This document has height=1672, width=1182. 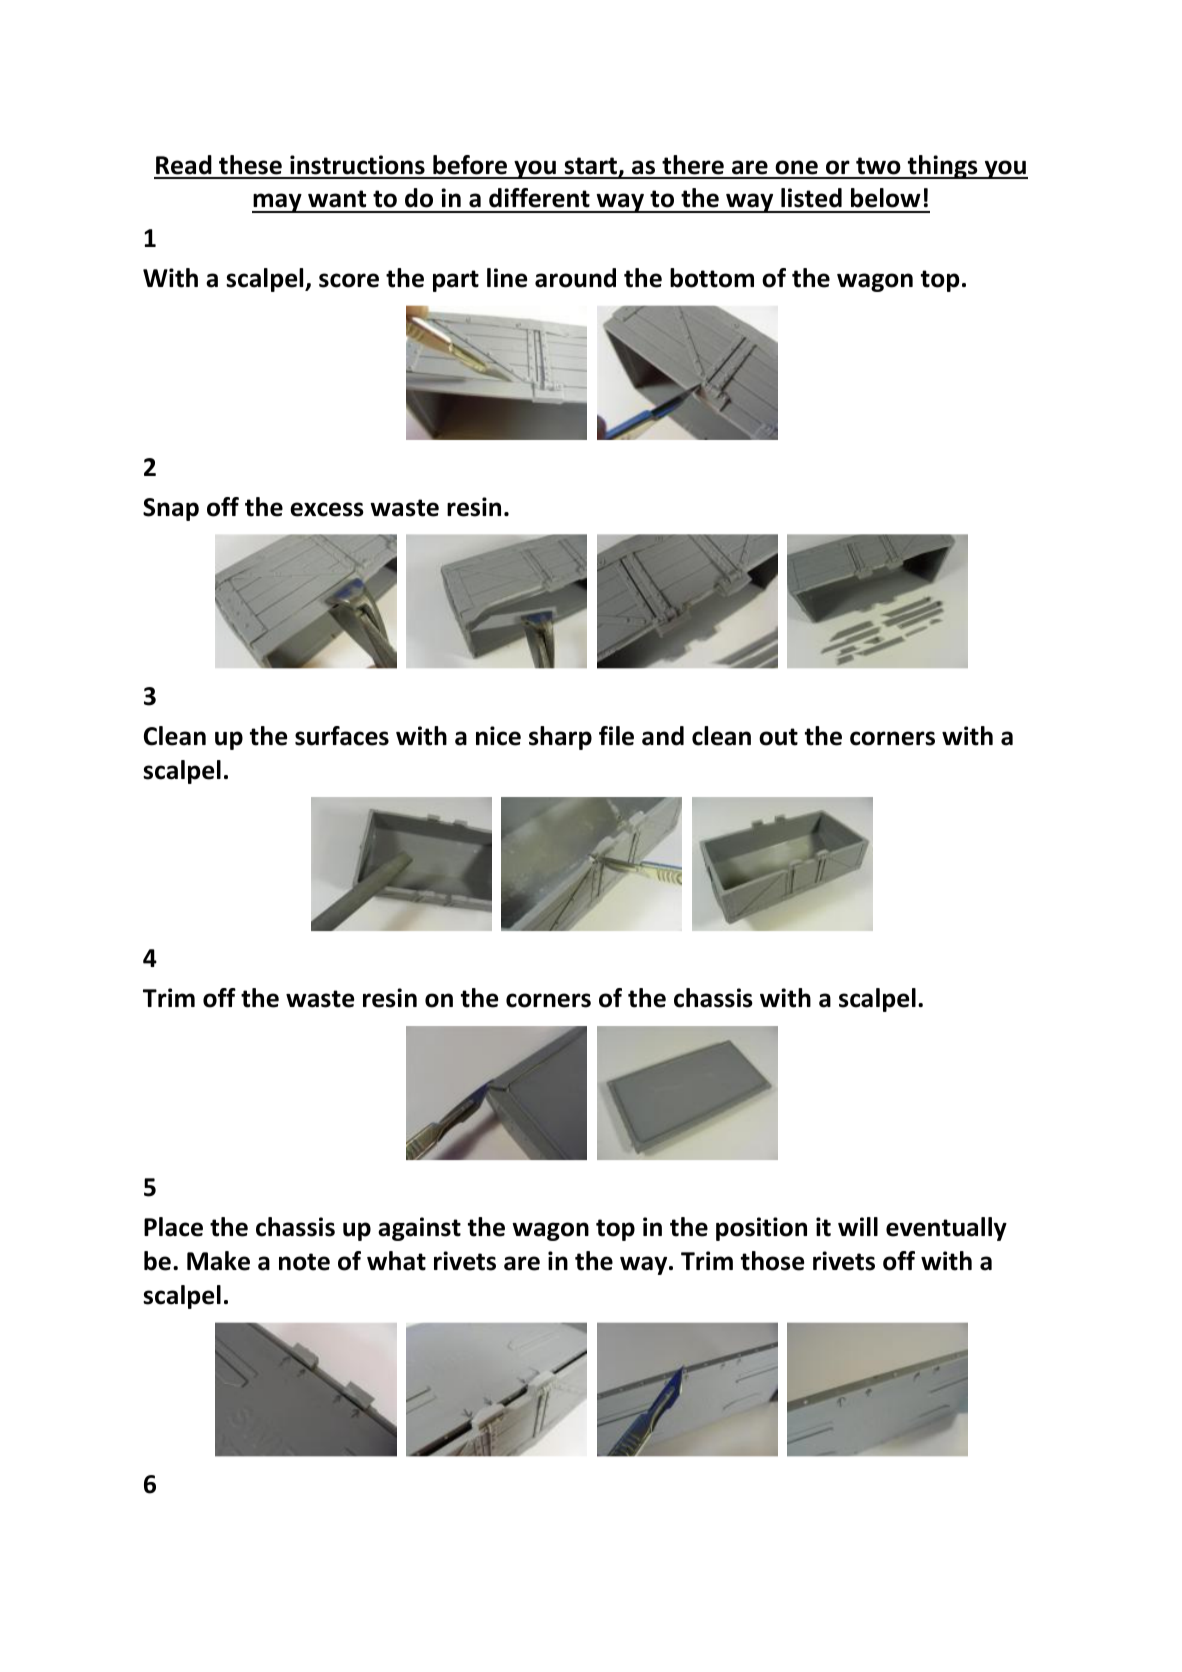 I want to click on and, so click(x=663, y=736).
